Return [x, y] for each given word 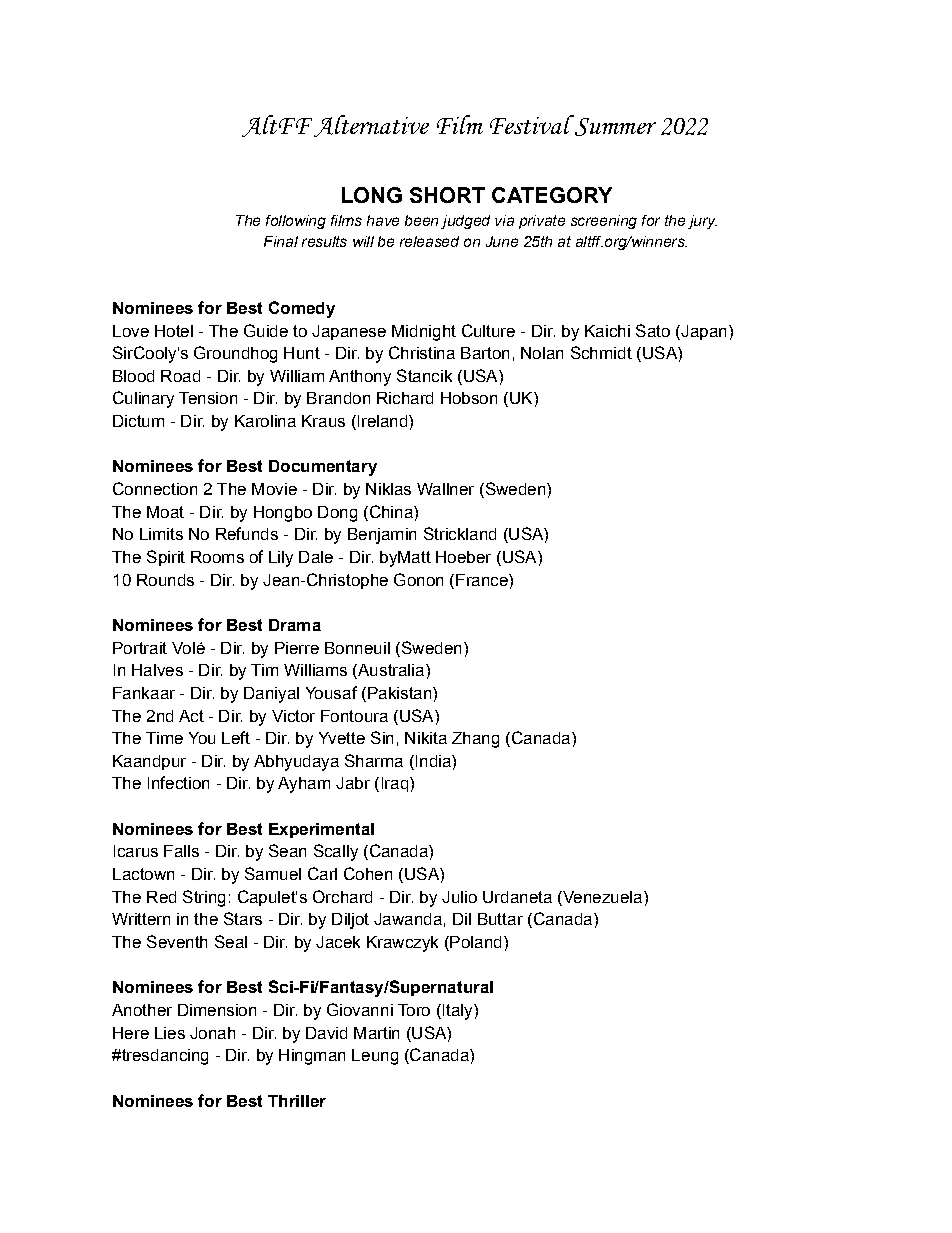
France [483, 580]
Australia [390, 671]
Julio [459, 897]
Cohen [368, 873]
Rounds [165, 580]
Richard [405, 398]
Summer [615, 127]
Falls [181, 851]
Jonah [212, 1033]
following [296, 222]
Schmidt [601, 352]
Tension [208, 398]
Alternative [371, 126]
